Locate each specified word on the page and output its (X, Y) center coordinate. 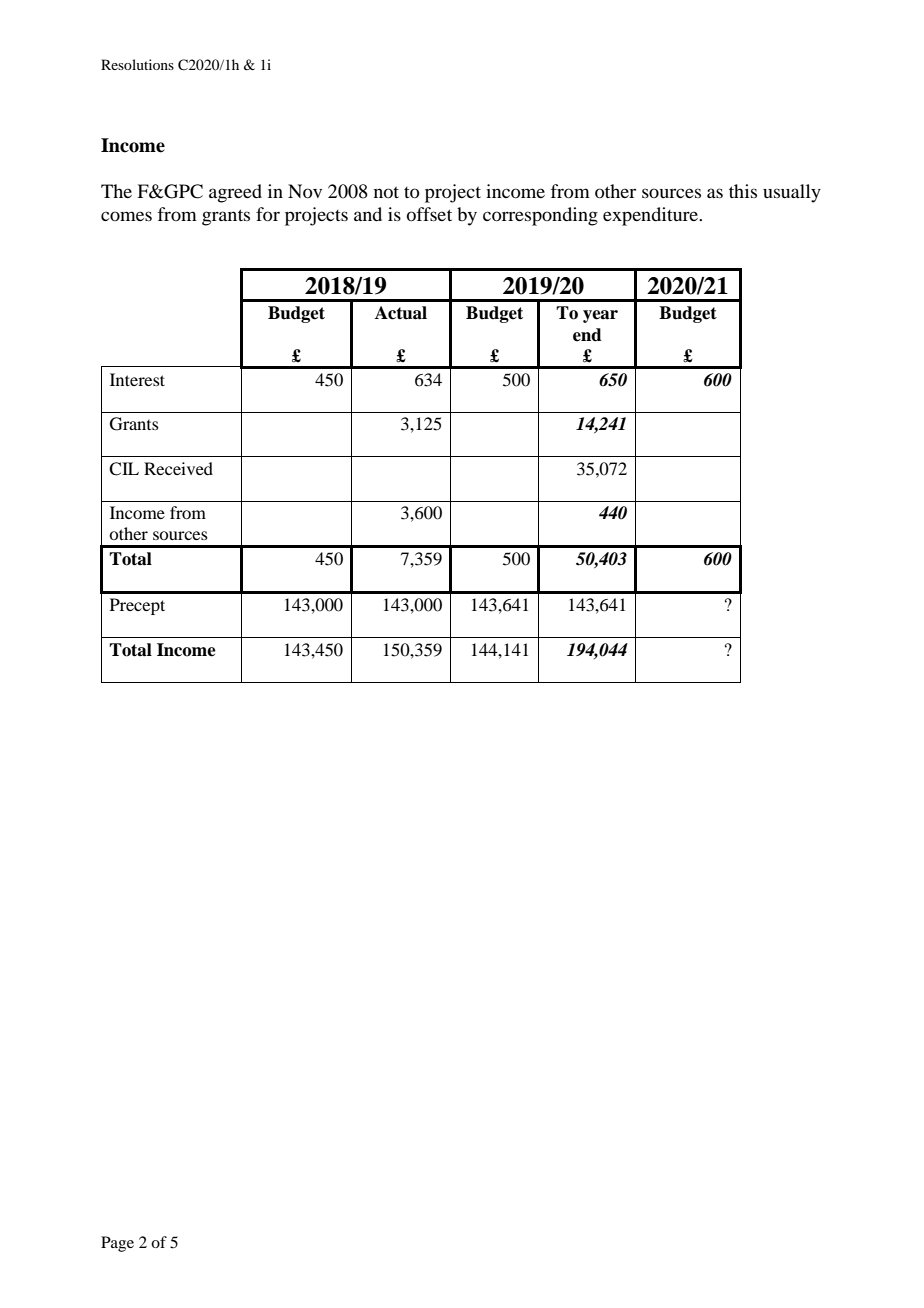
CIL (124, 469)
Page (117, 1244)
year (600, 316)
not (386, 192)
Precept (137, 606)
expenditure (652, 216)
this (743, 191)
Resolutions (137, 64)
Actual (401, 313)
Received (178, 468)
